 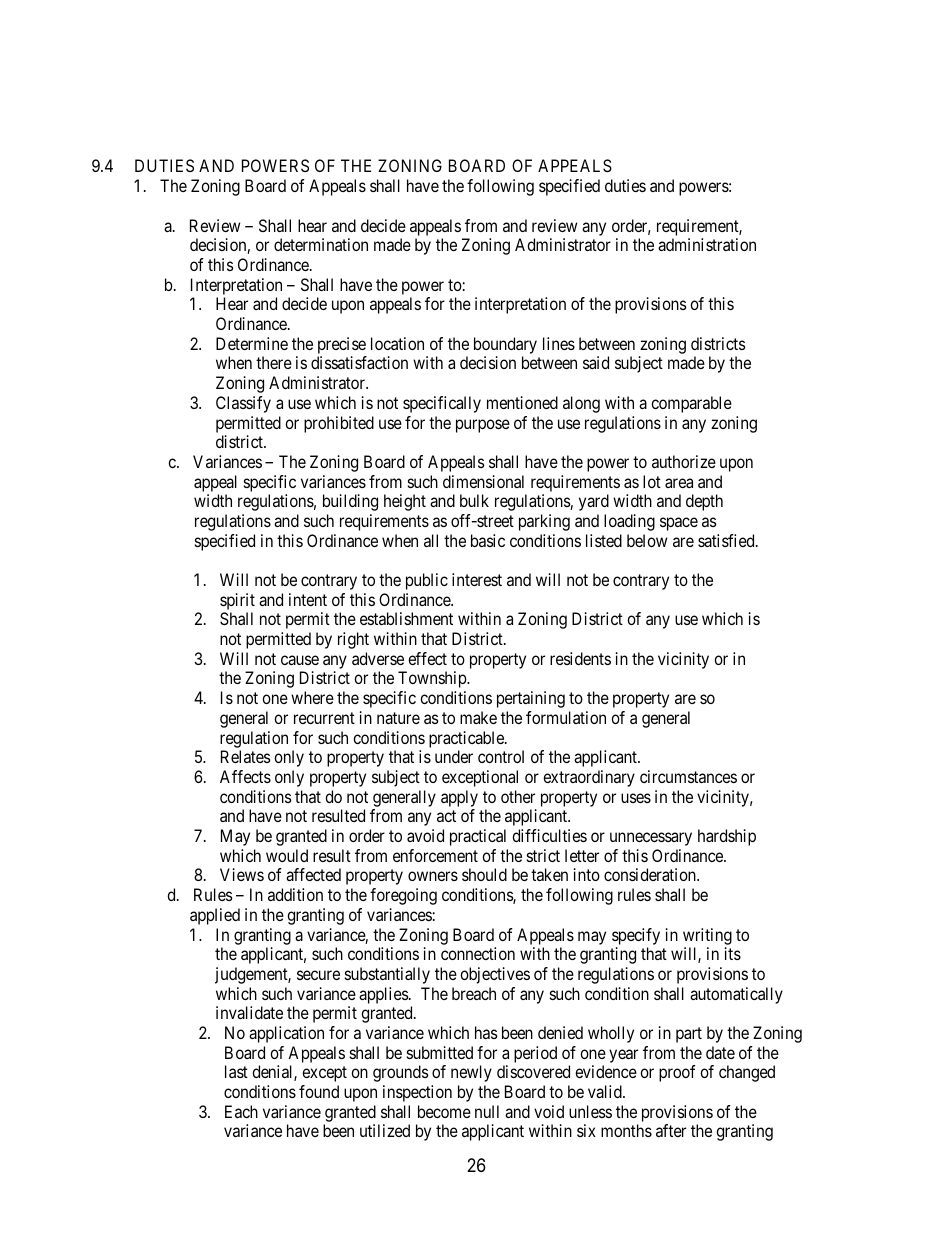 I want to click on intent, so click(x=308, y=599).
